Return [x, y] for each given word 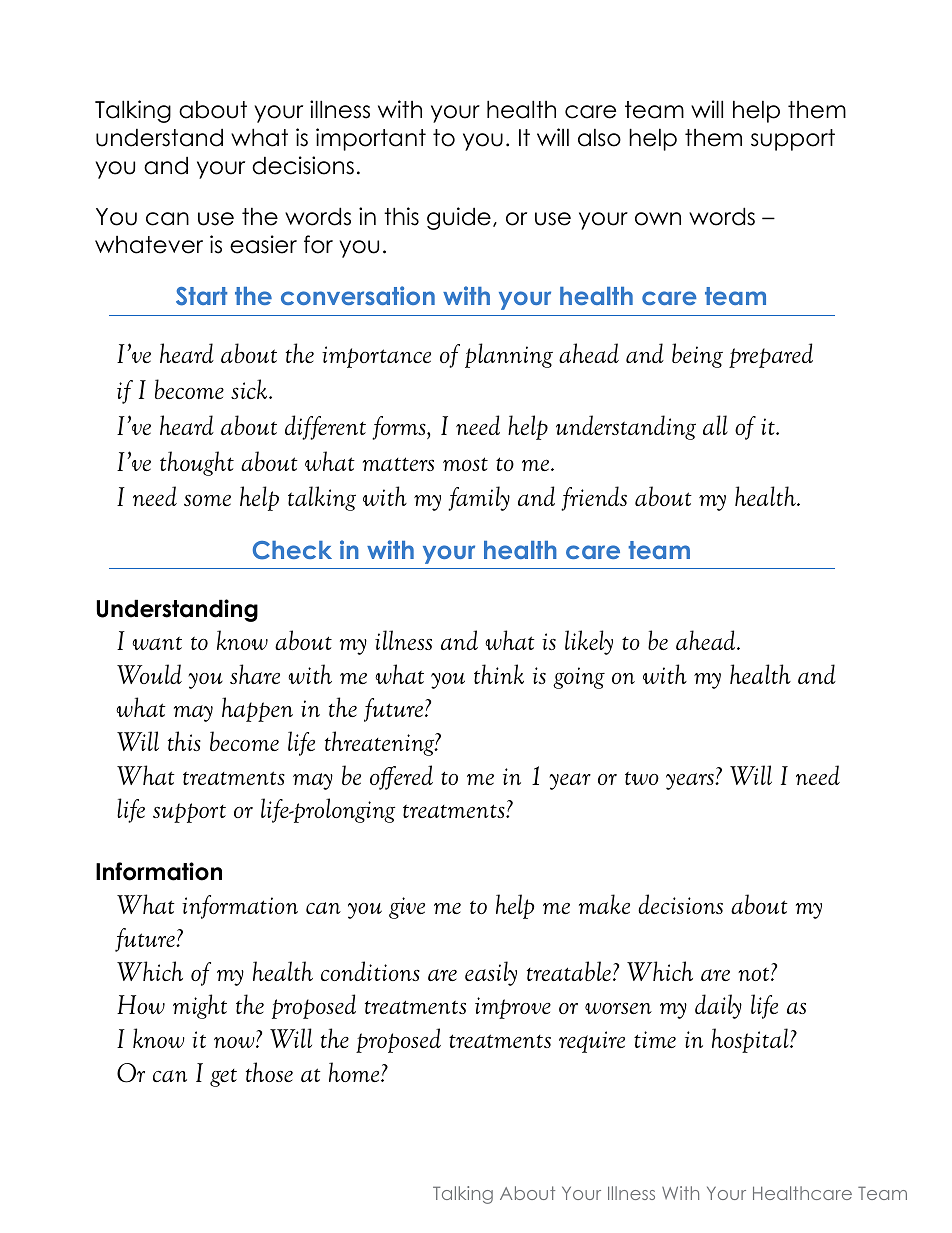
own [658, 219]
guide [459, 218]
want [157, 643]
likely [589, 642]
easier [263, 244]
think [499, 674]
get [223, 1078]
